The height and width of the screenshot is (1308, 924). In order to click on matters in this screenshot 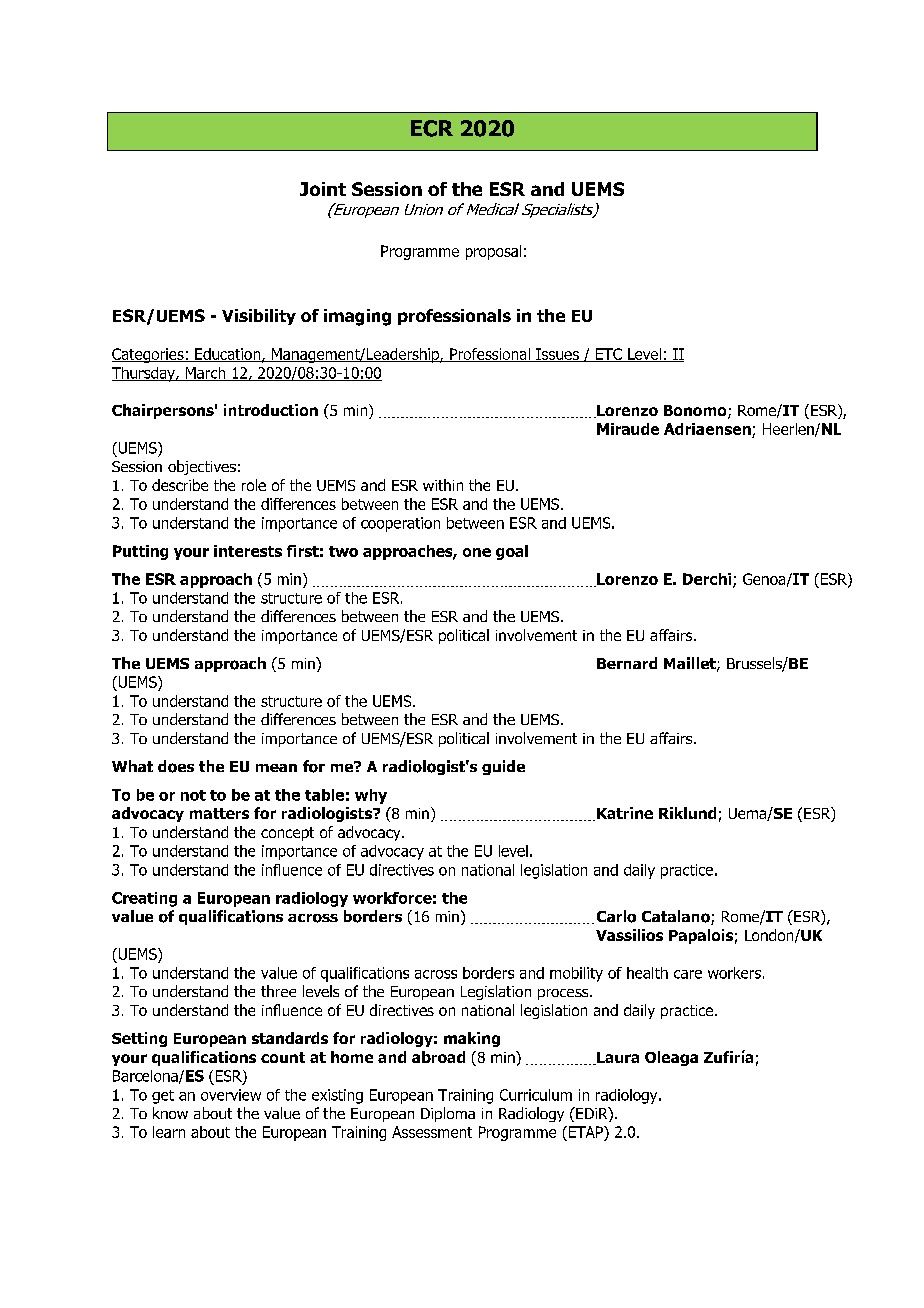, I will do `click(219, 813)`.
